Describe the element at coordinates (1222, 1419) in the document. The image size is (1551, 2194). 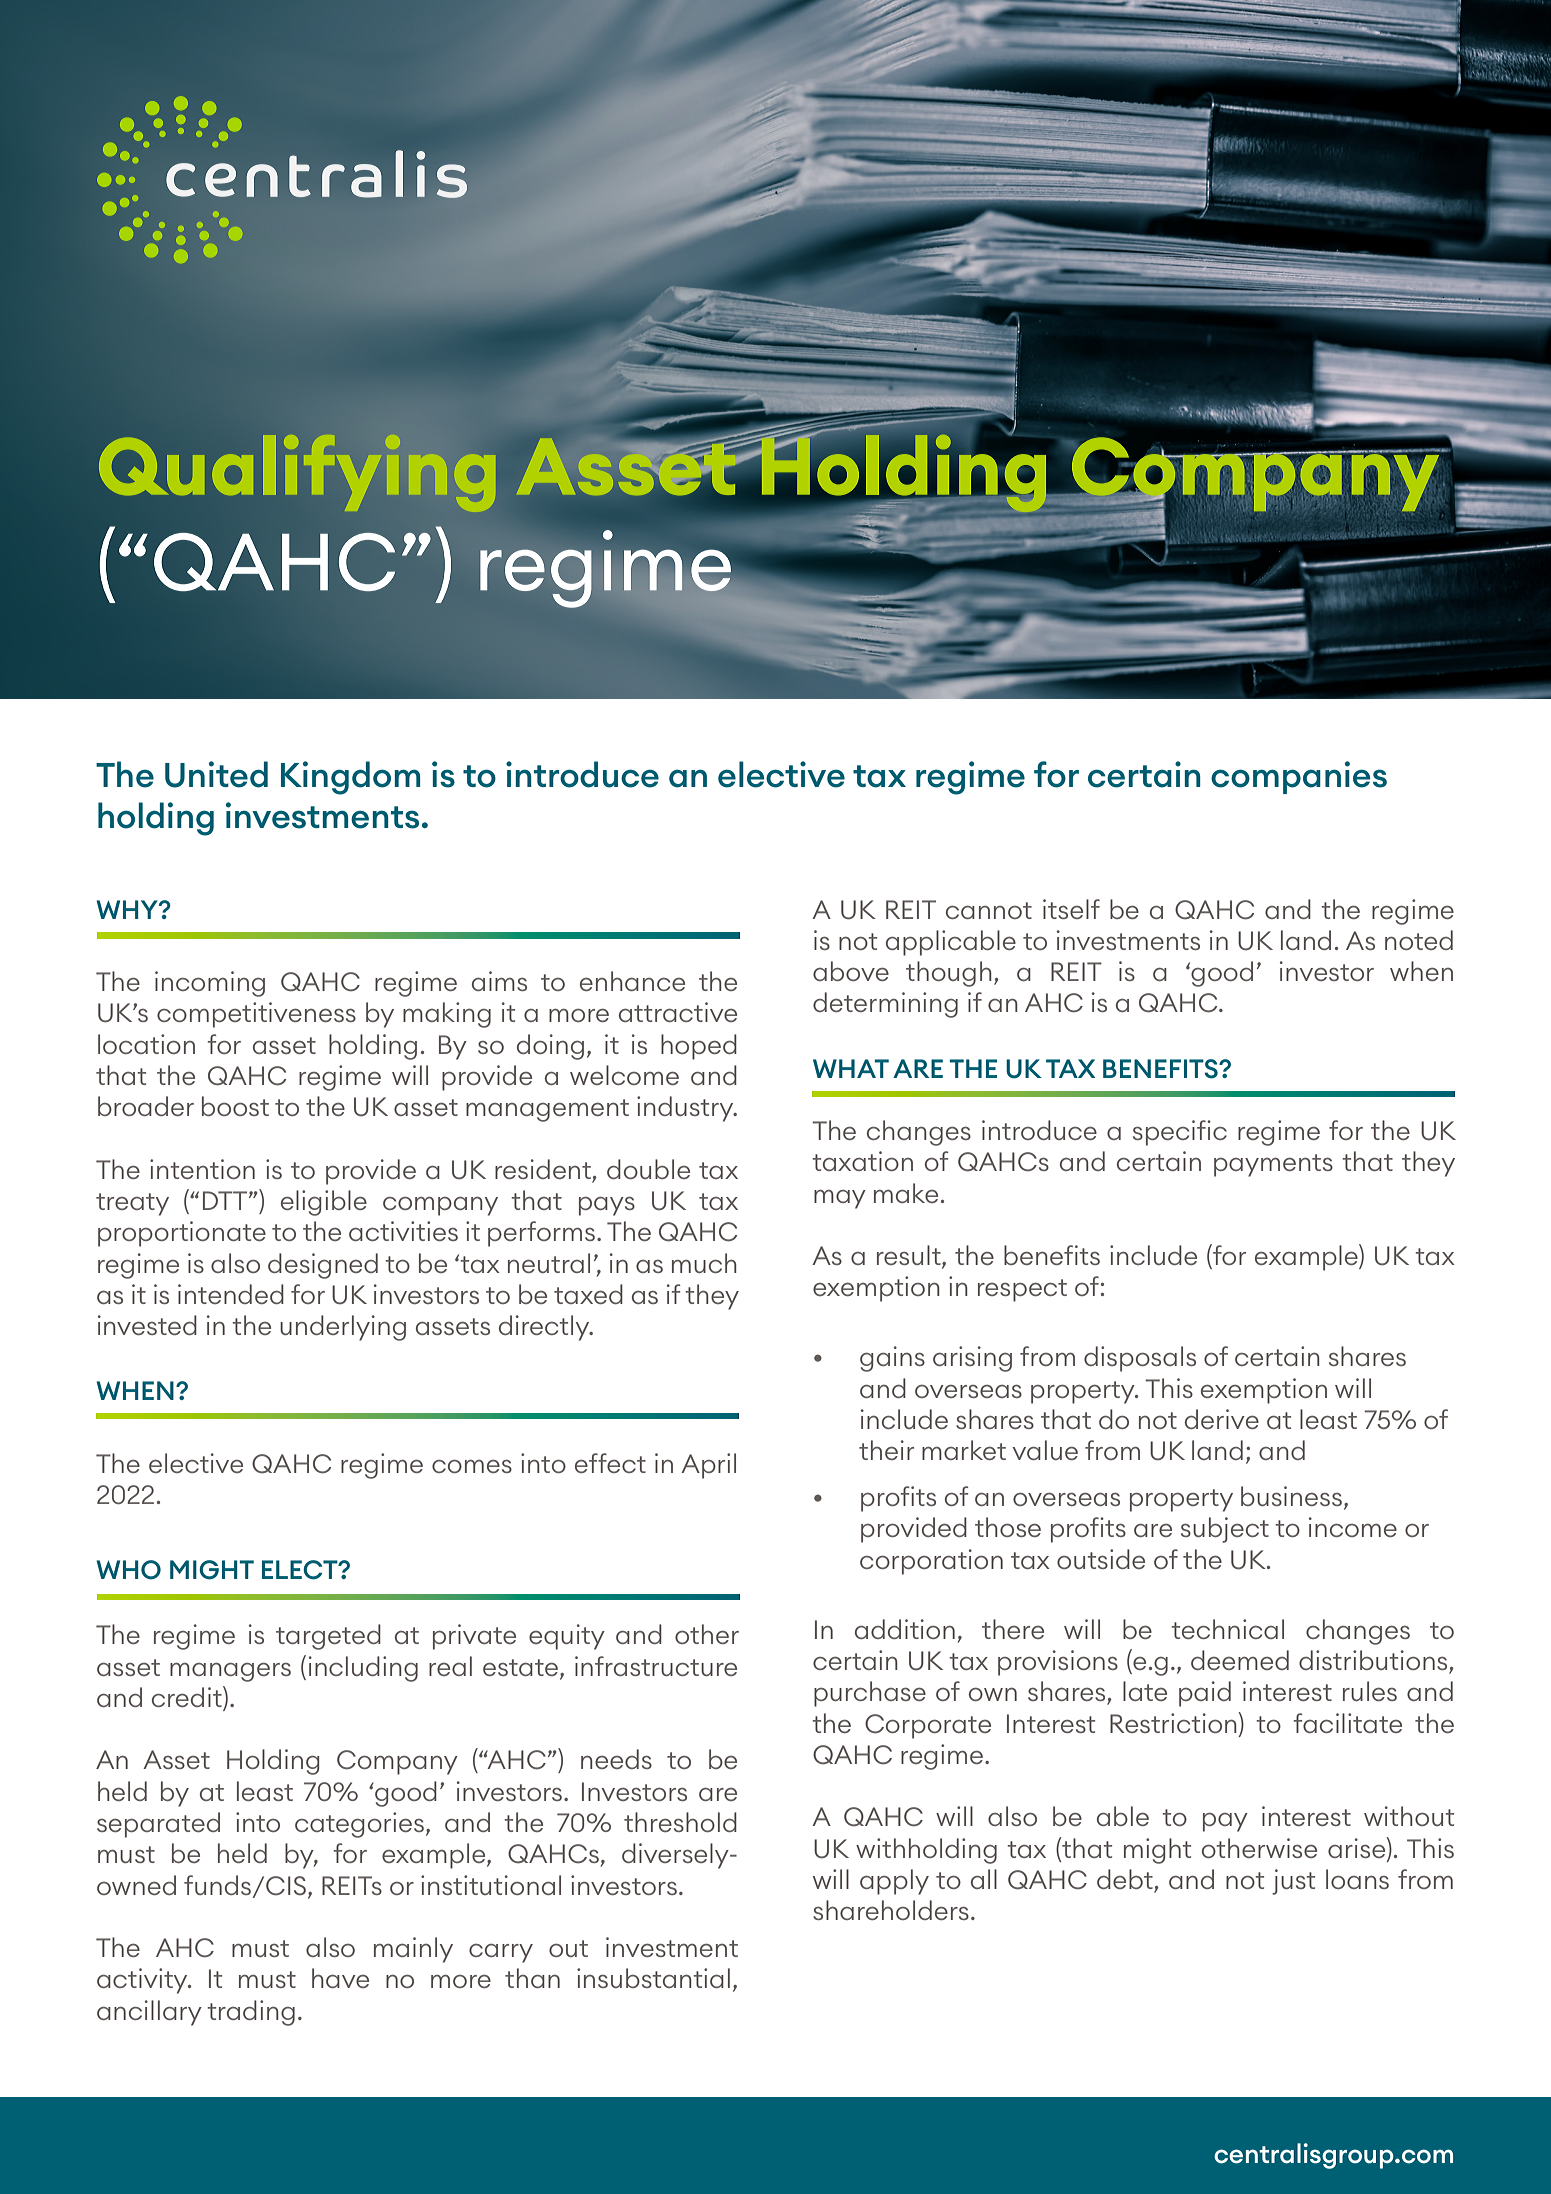
I see `derive` at that location.
